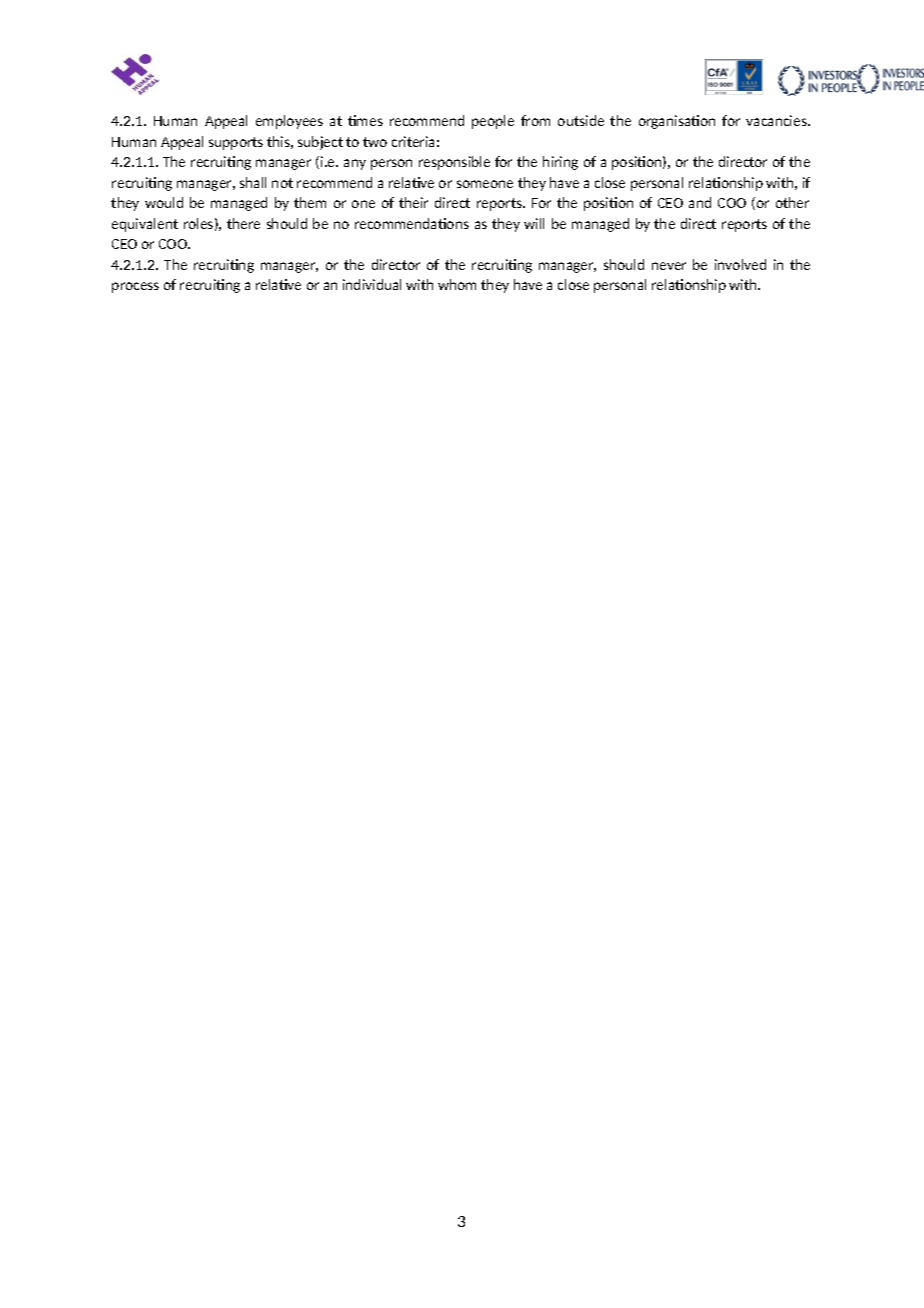  I want to click on employees, so click(289, 122).
